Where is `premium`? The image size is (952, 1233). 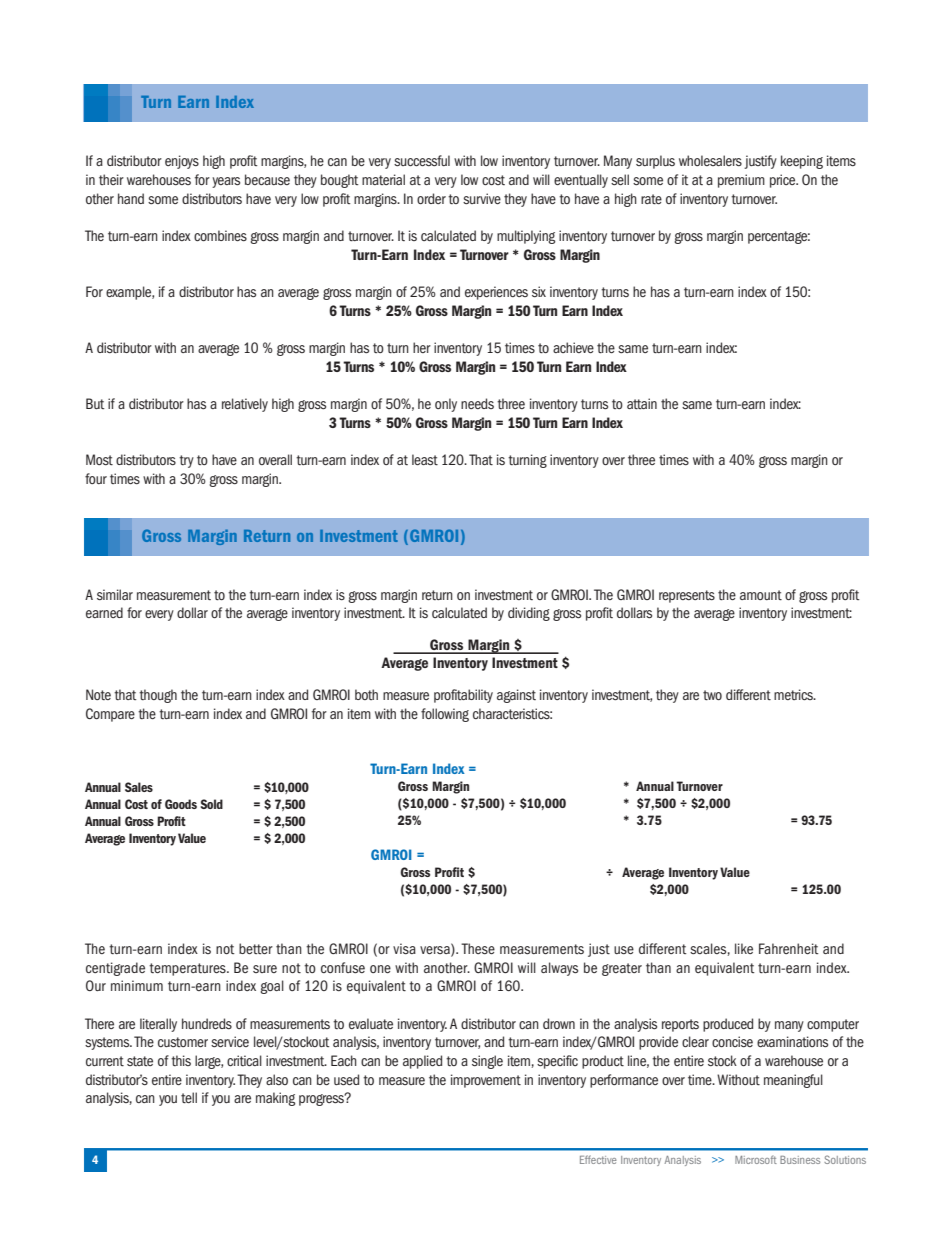 premium is located at coordinates (741, 181).
